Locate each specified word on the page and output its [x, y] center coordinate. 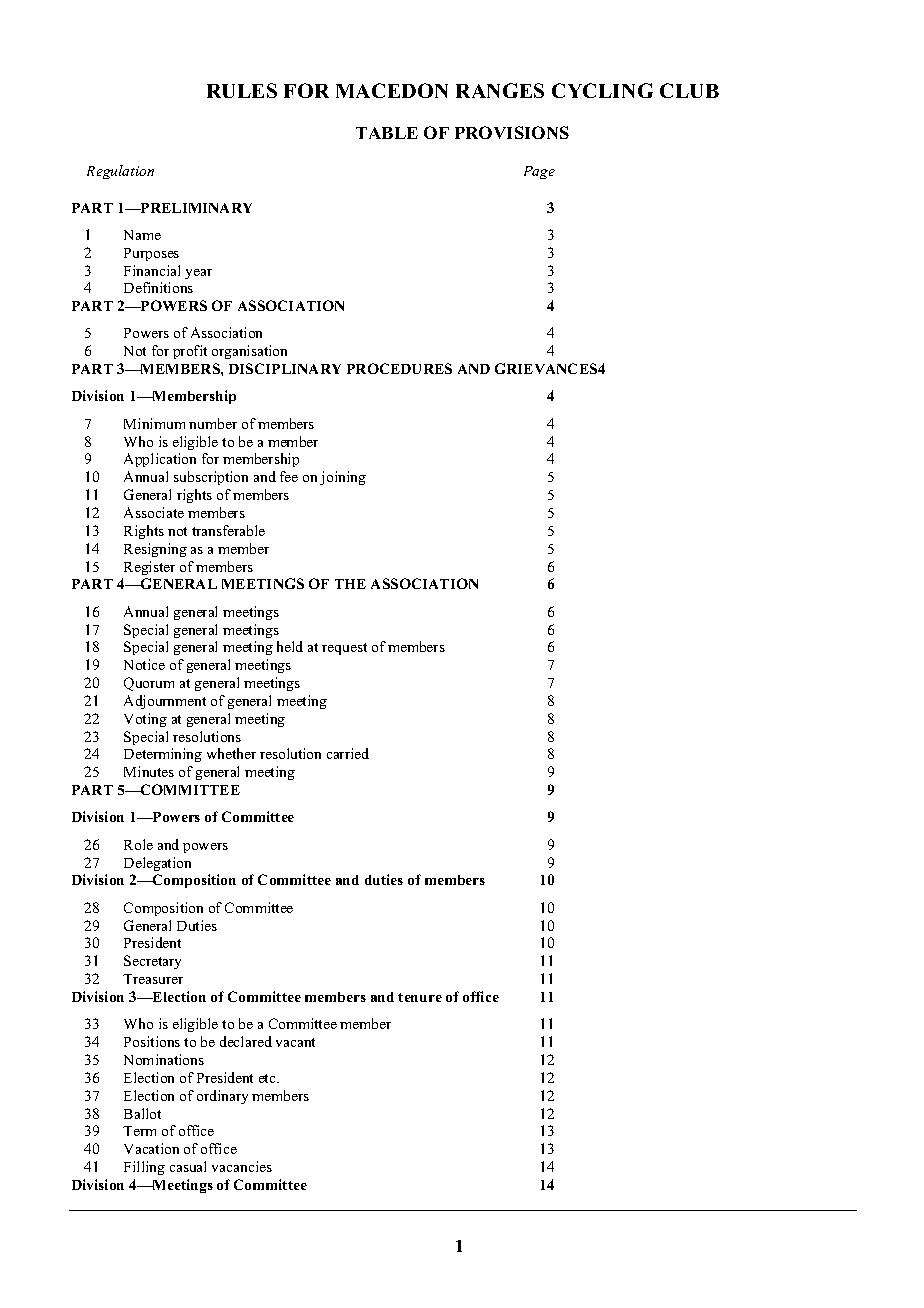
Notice [144, 664]
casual [188, 1166]
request [344, 649]
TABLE [387, 133]
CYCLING [602, 90]
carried [348, 753]
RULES [242, 90]
